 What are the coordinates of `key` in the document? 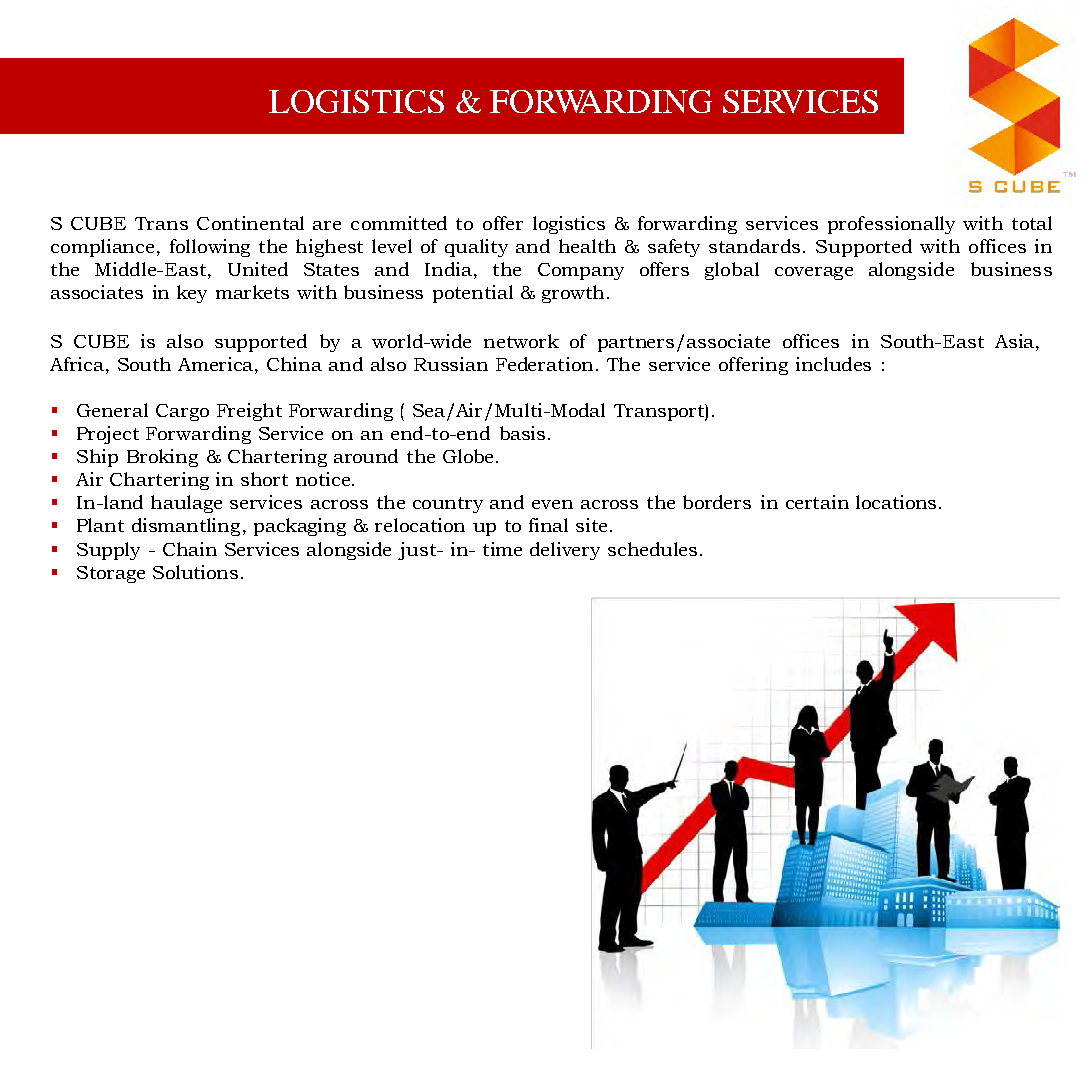 It's located at (192, 294).
